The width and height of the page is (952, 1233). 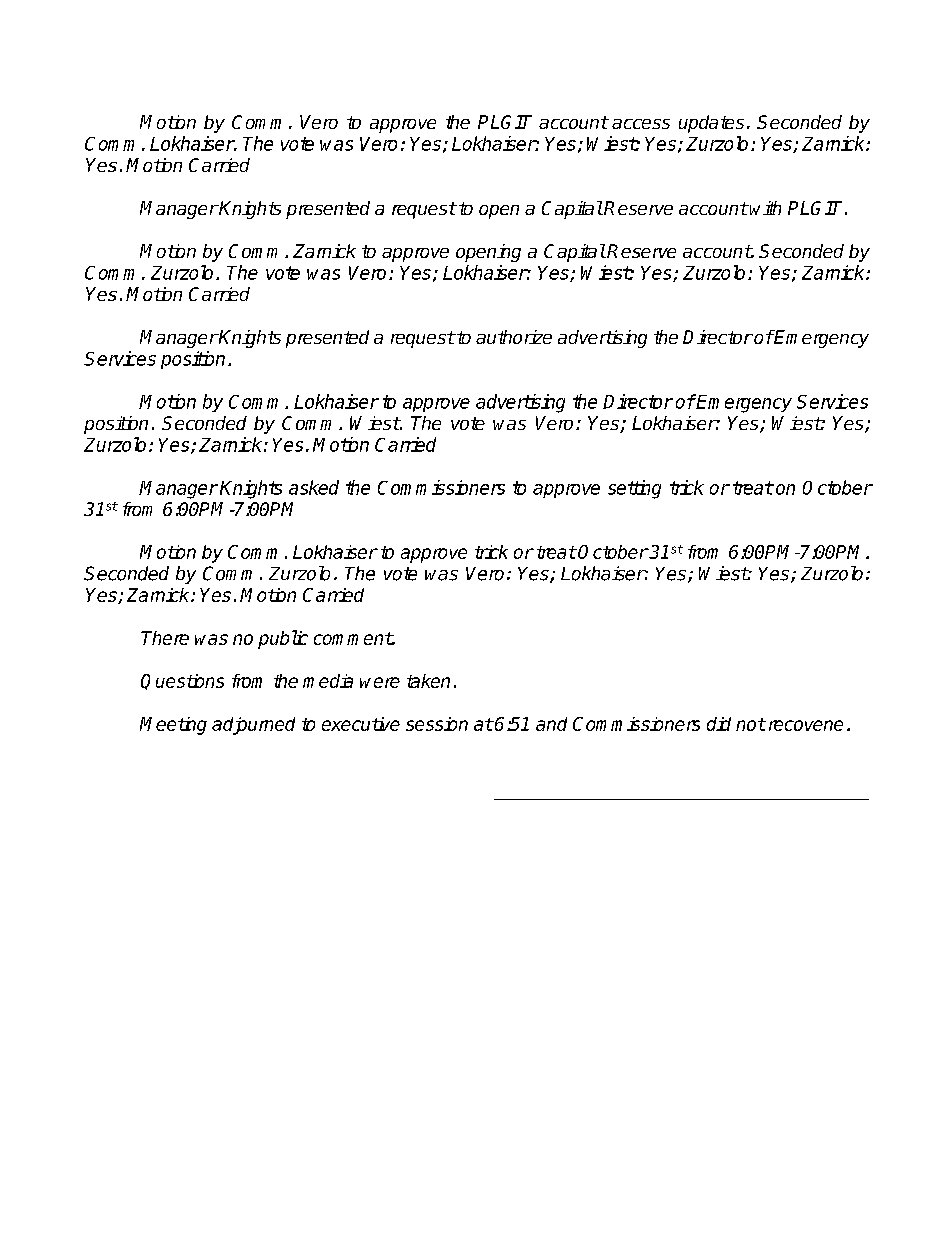 I want to click on asked, so click(x=314, y=487).
